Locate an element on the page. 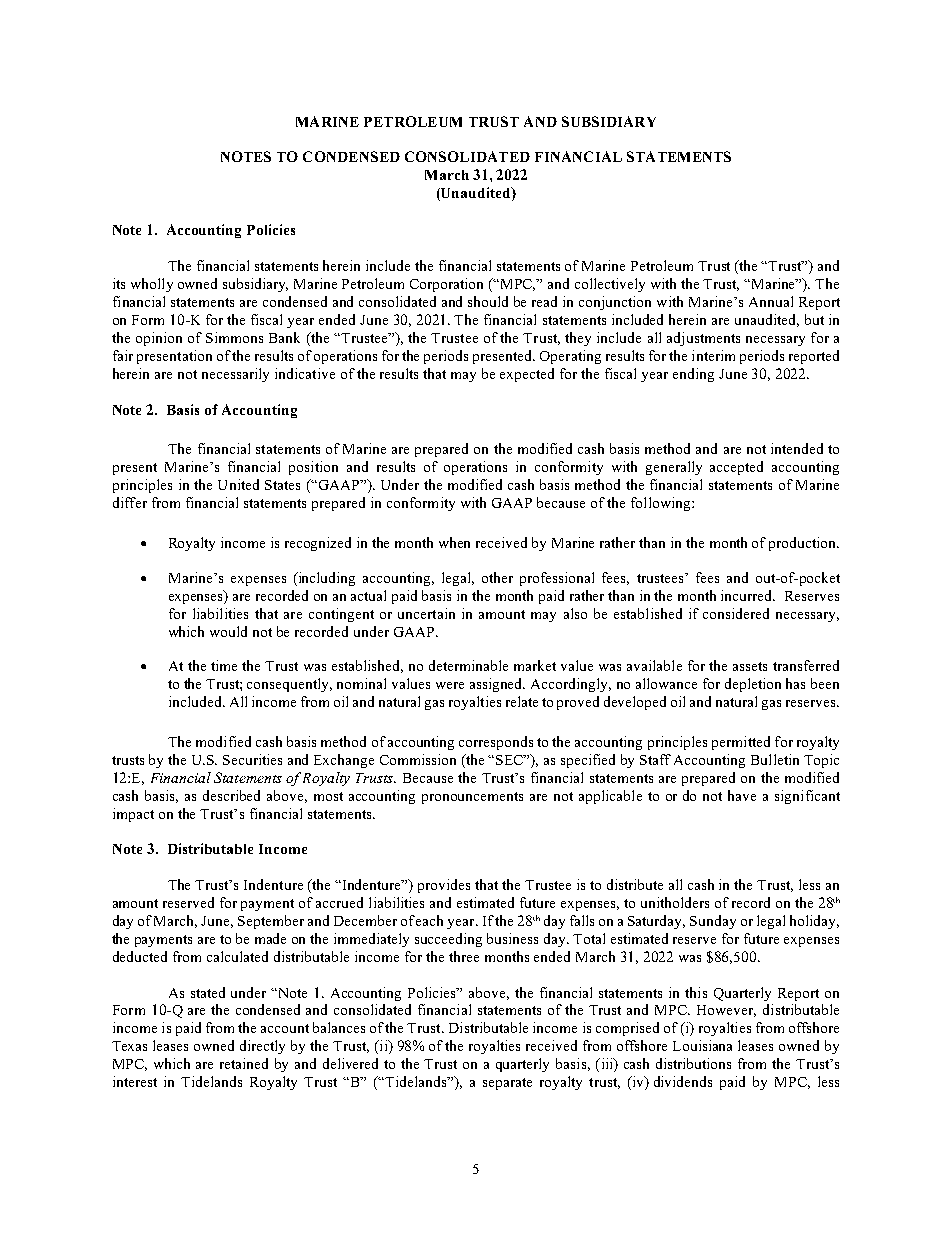  were is located at coordinates (450, 685).
